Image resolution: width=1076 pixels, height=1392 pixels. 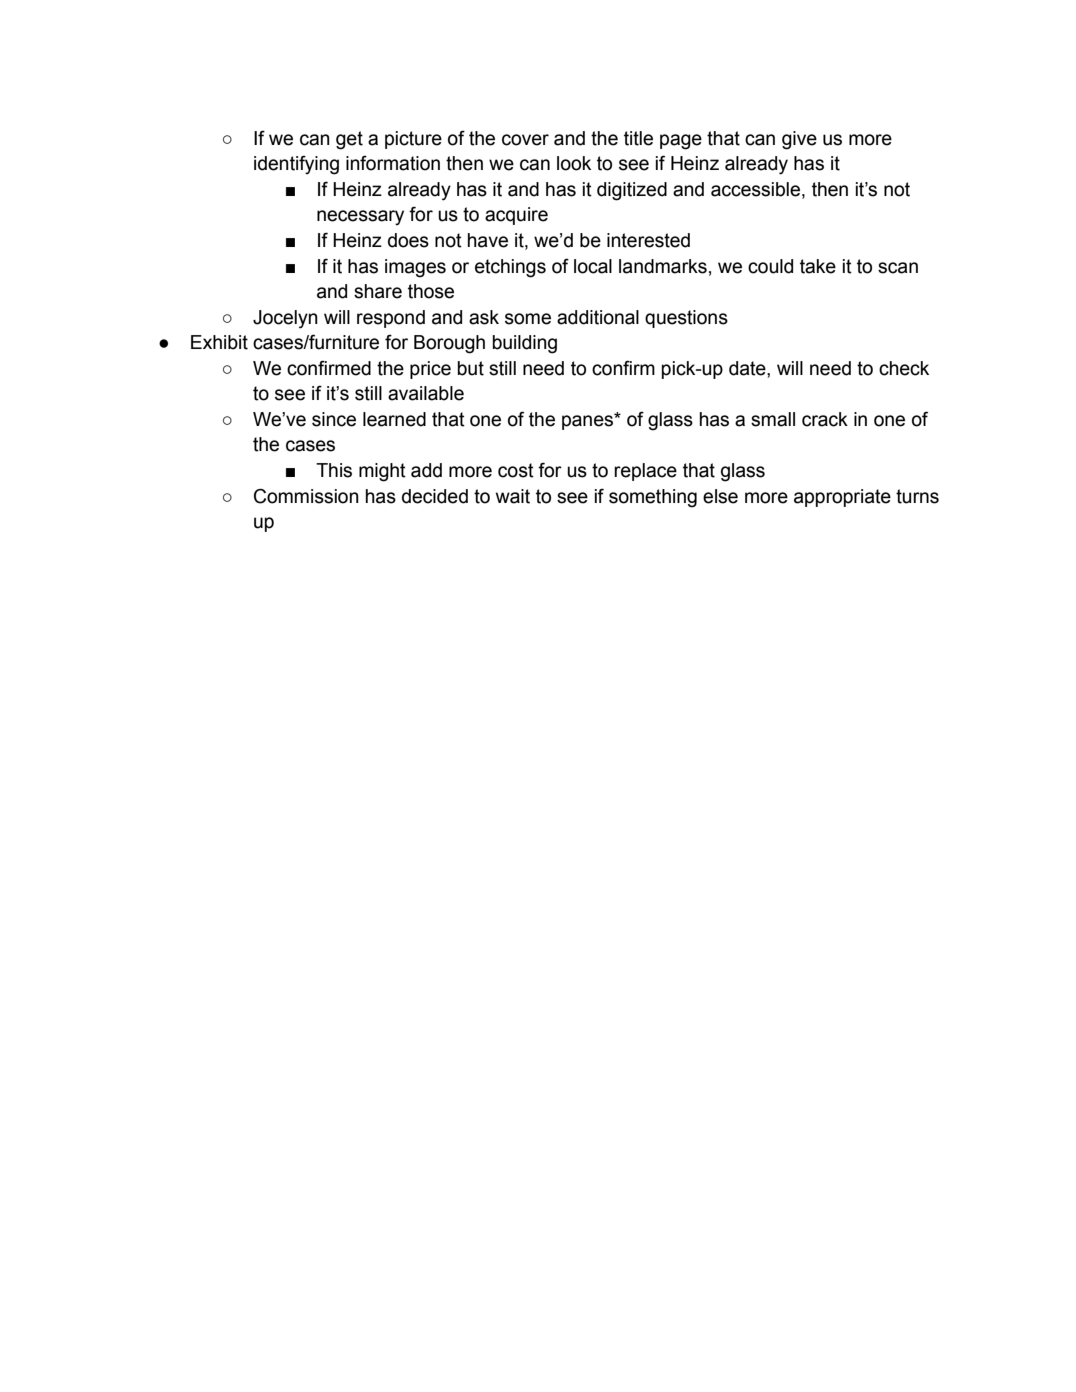 What do you see at coordinates (686, 319) in the page?
I see `questions` at bounding box center [686, 319].
